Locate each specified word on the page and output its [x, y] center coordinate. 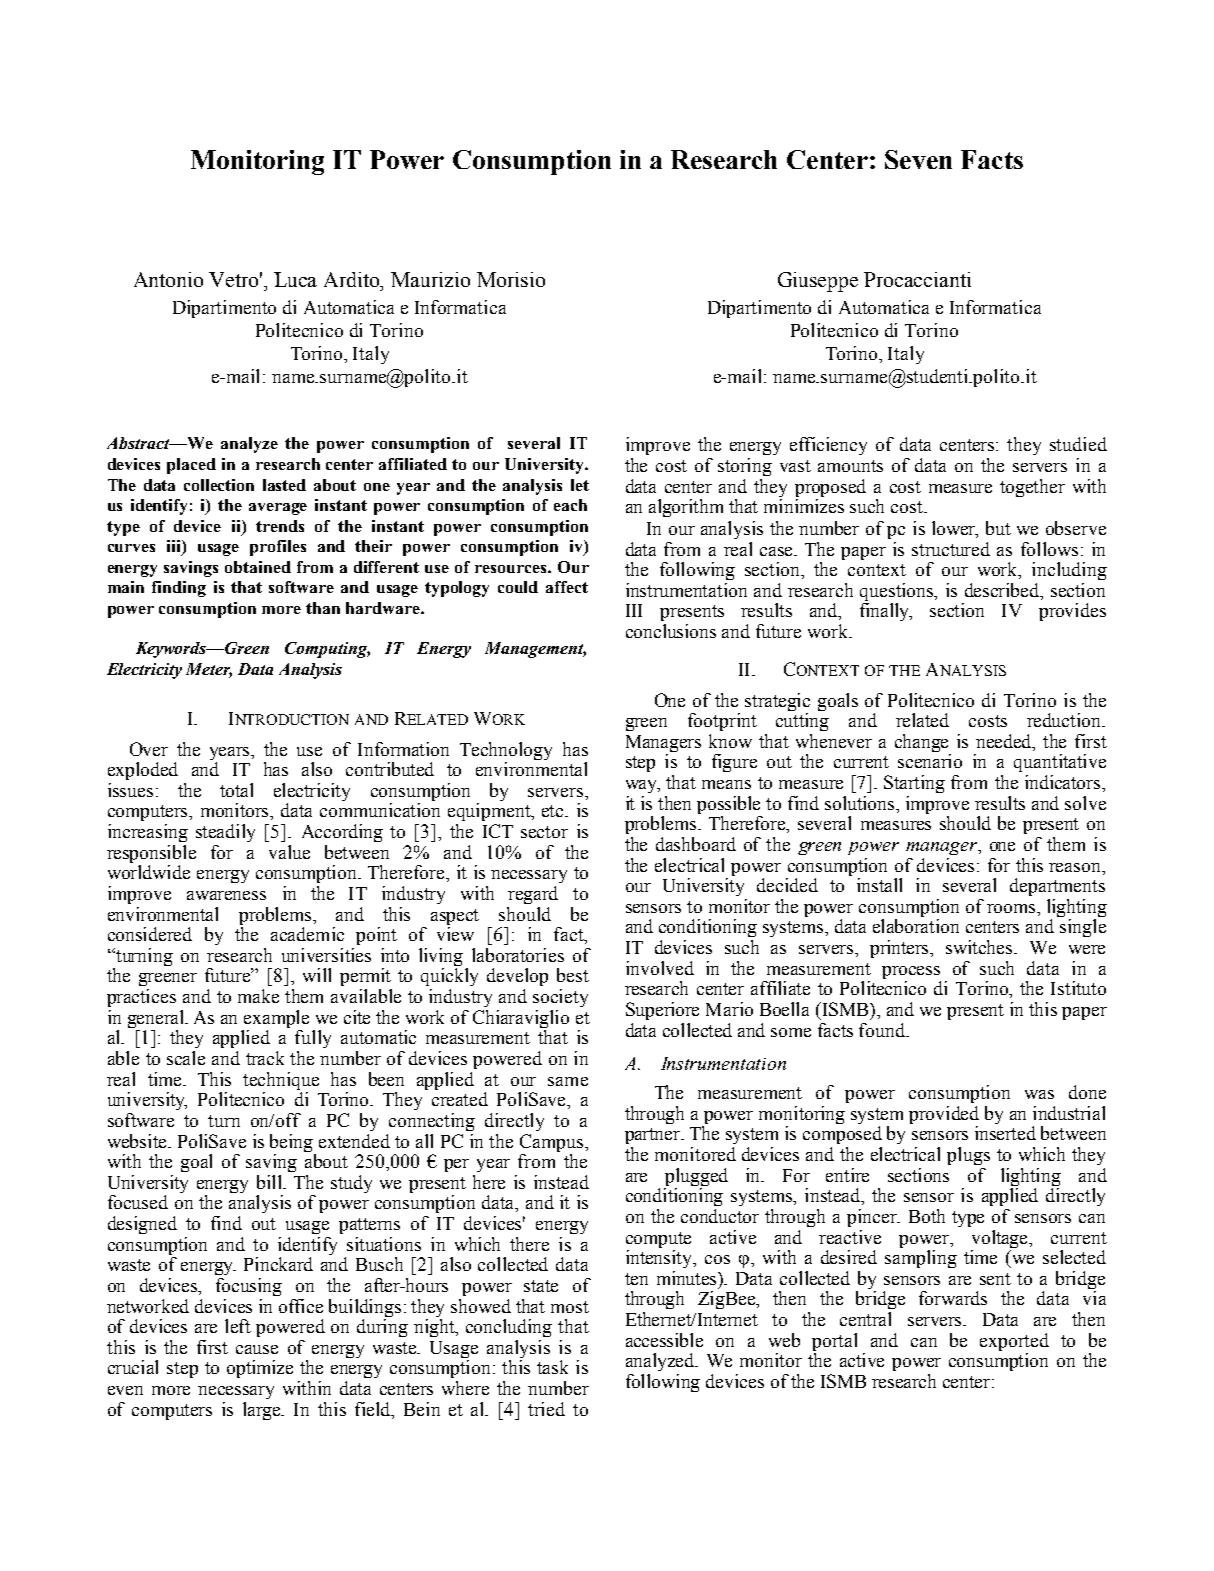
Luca [295, 279]
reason [1076, 867]
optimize [260, 1369]
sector [544, 832]
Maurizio [430, 279]
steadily [225, 833]
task [552, 1367]
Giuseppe [818, 282]
